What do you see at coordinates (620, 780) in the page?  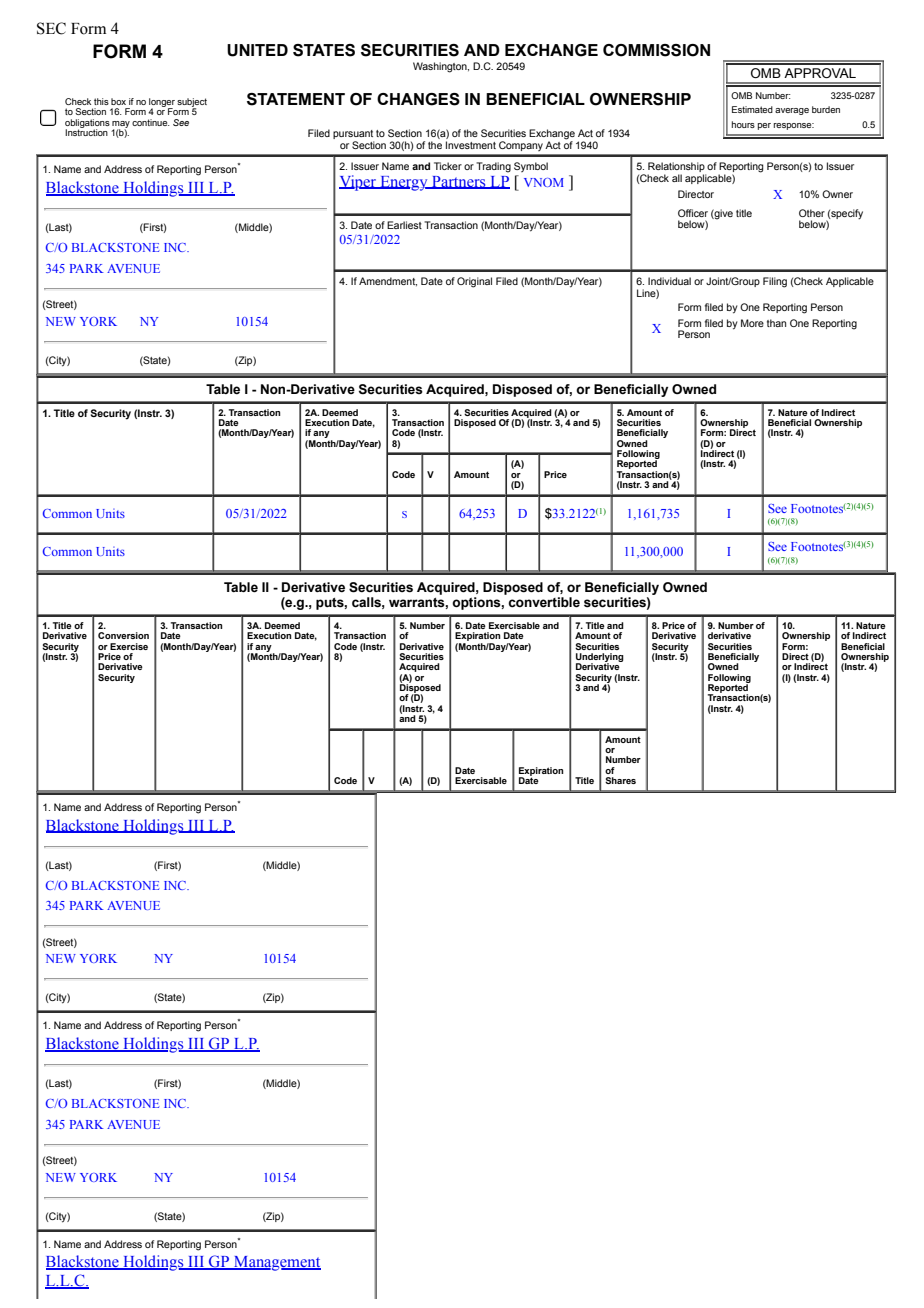 I see `Shares` at bounding box center [620, 780].
